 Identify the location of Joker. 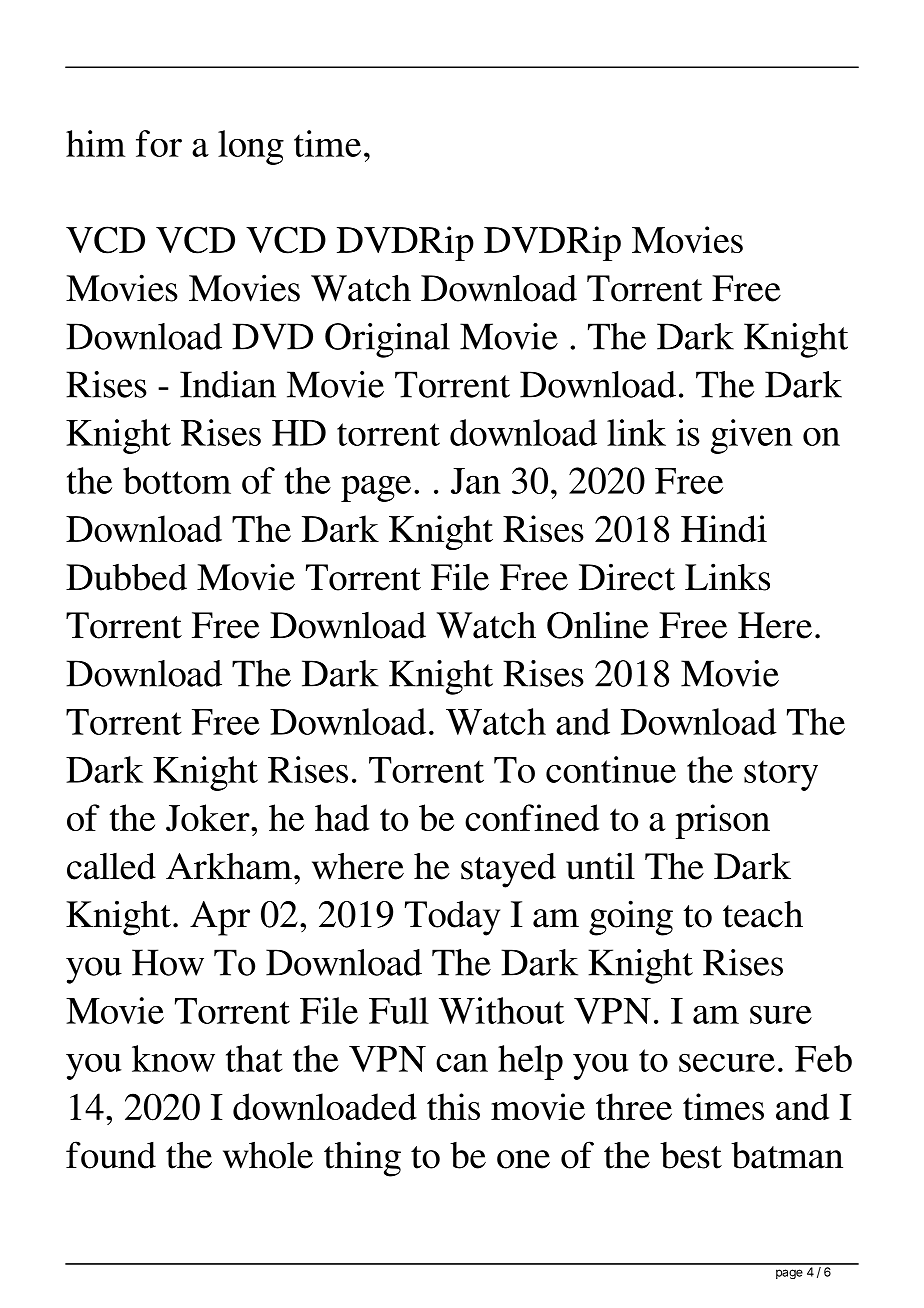
(209, 818).
